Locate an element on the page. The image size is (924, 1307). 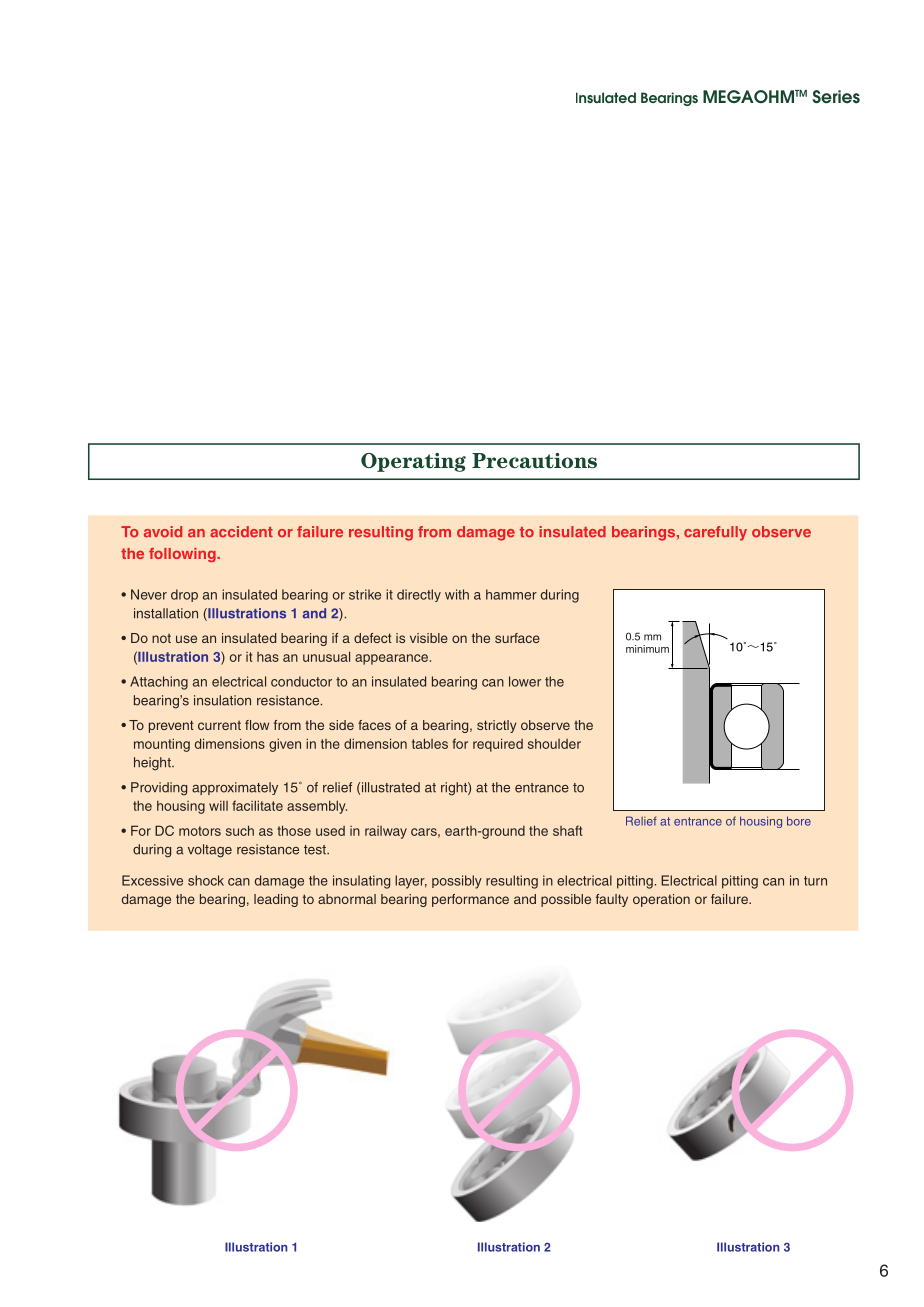
minimum is located at coordinates (647, 649).
